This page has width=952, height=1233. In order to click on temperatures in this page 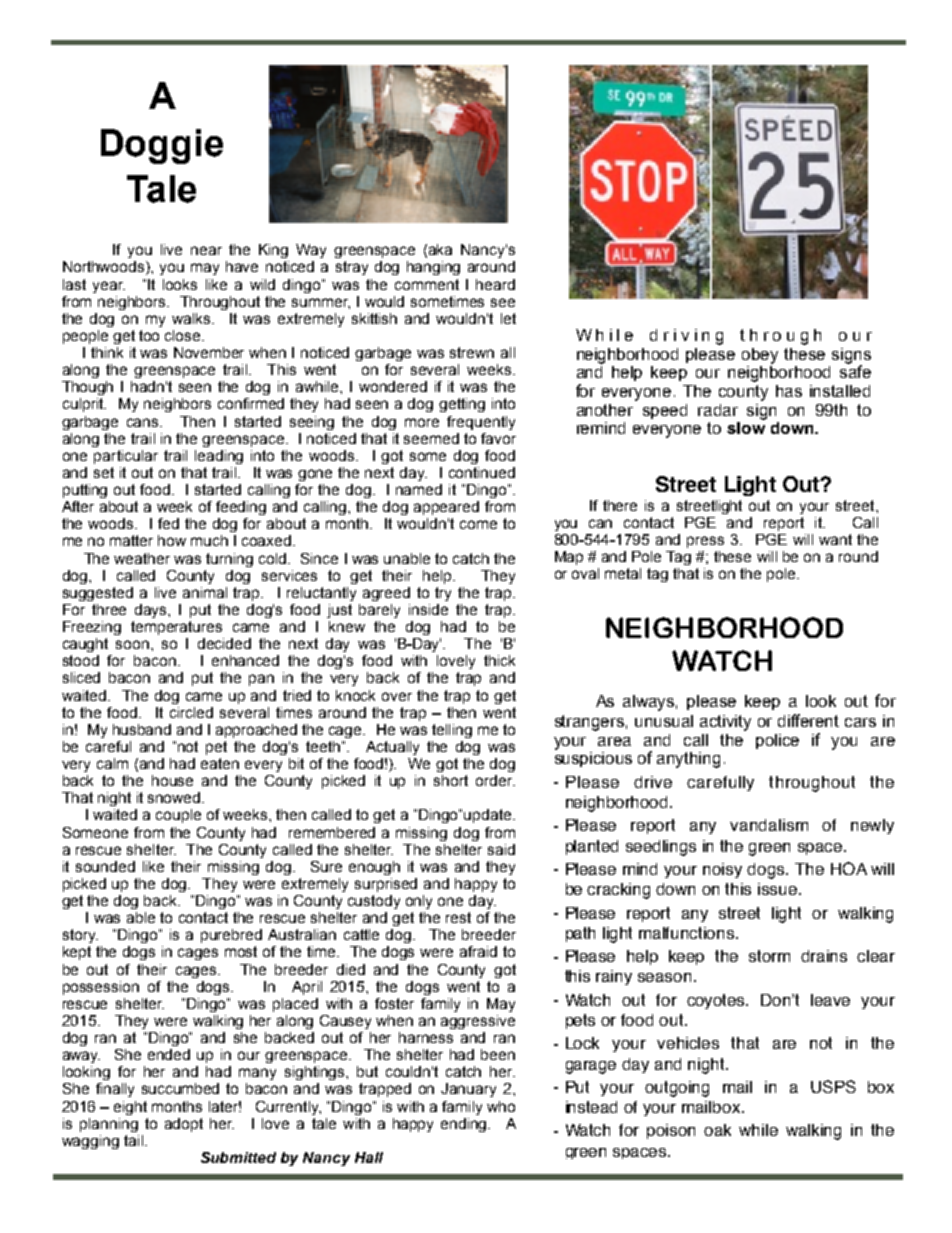, I will do `click(176, 628)`.
